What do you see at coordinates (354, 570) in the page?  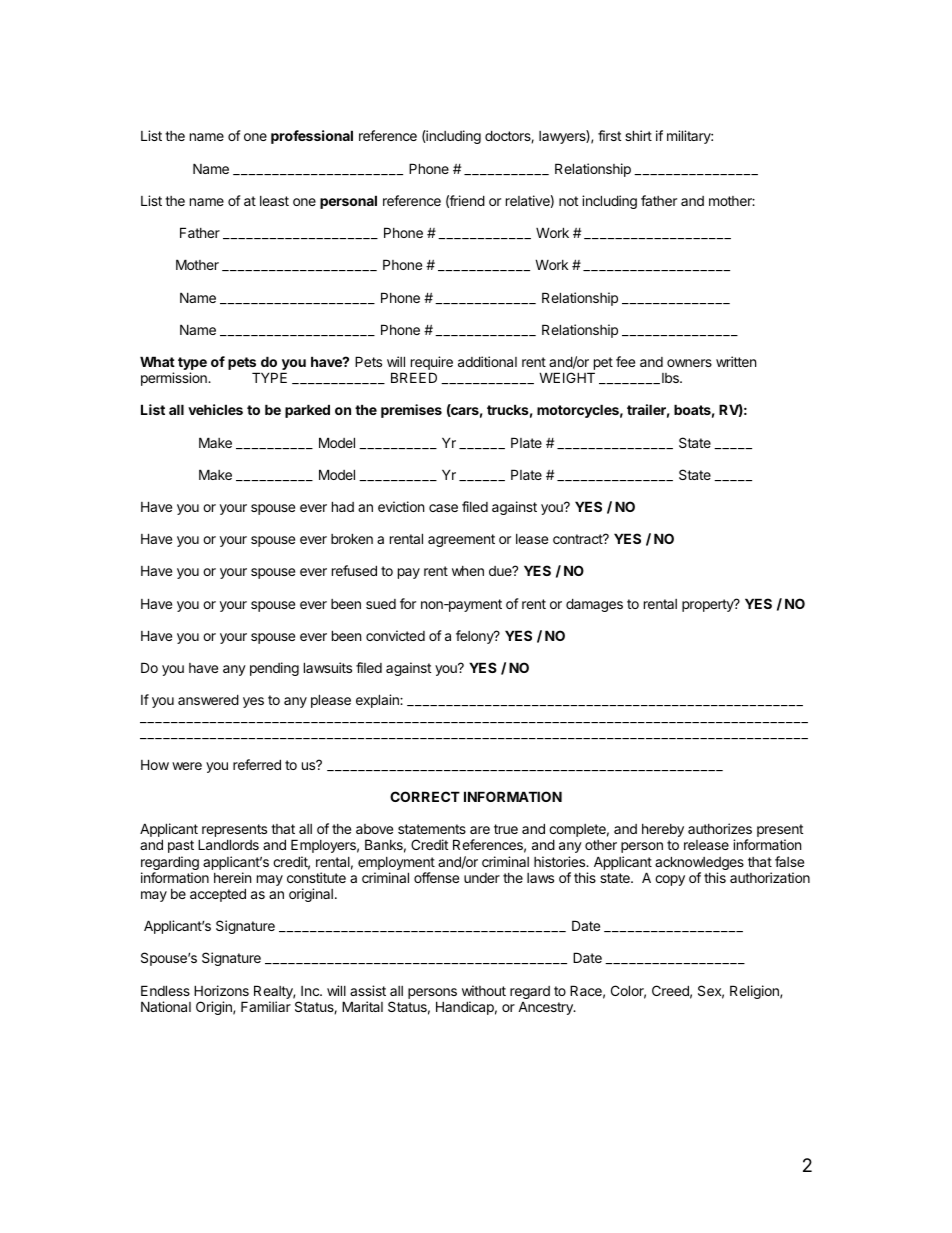 I see `refused` at bounding box center [354, 570].
